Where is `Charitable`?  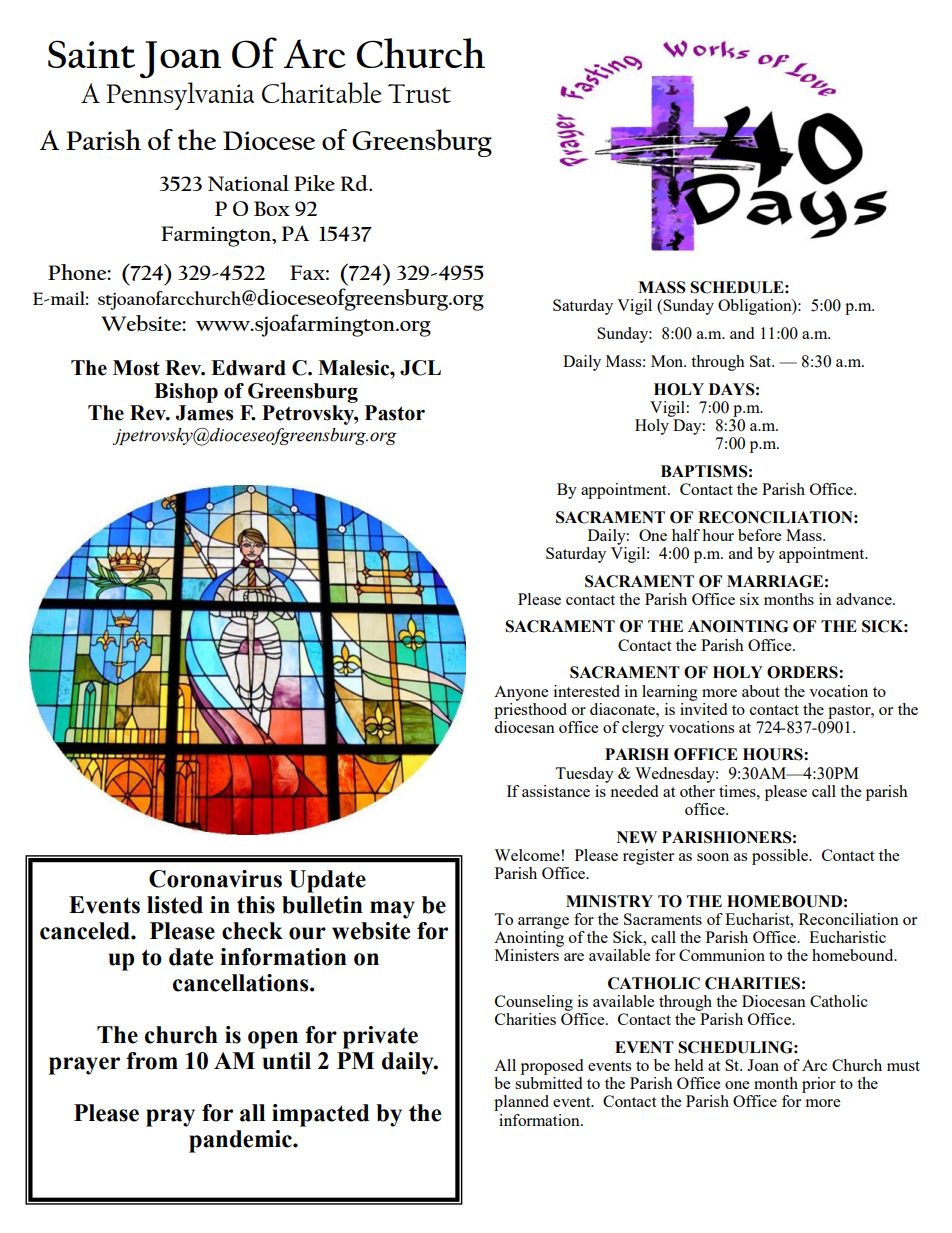 Charitable is located at coordinates (322, 93).
